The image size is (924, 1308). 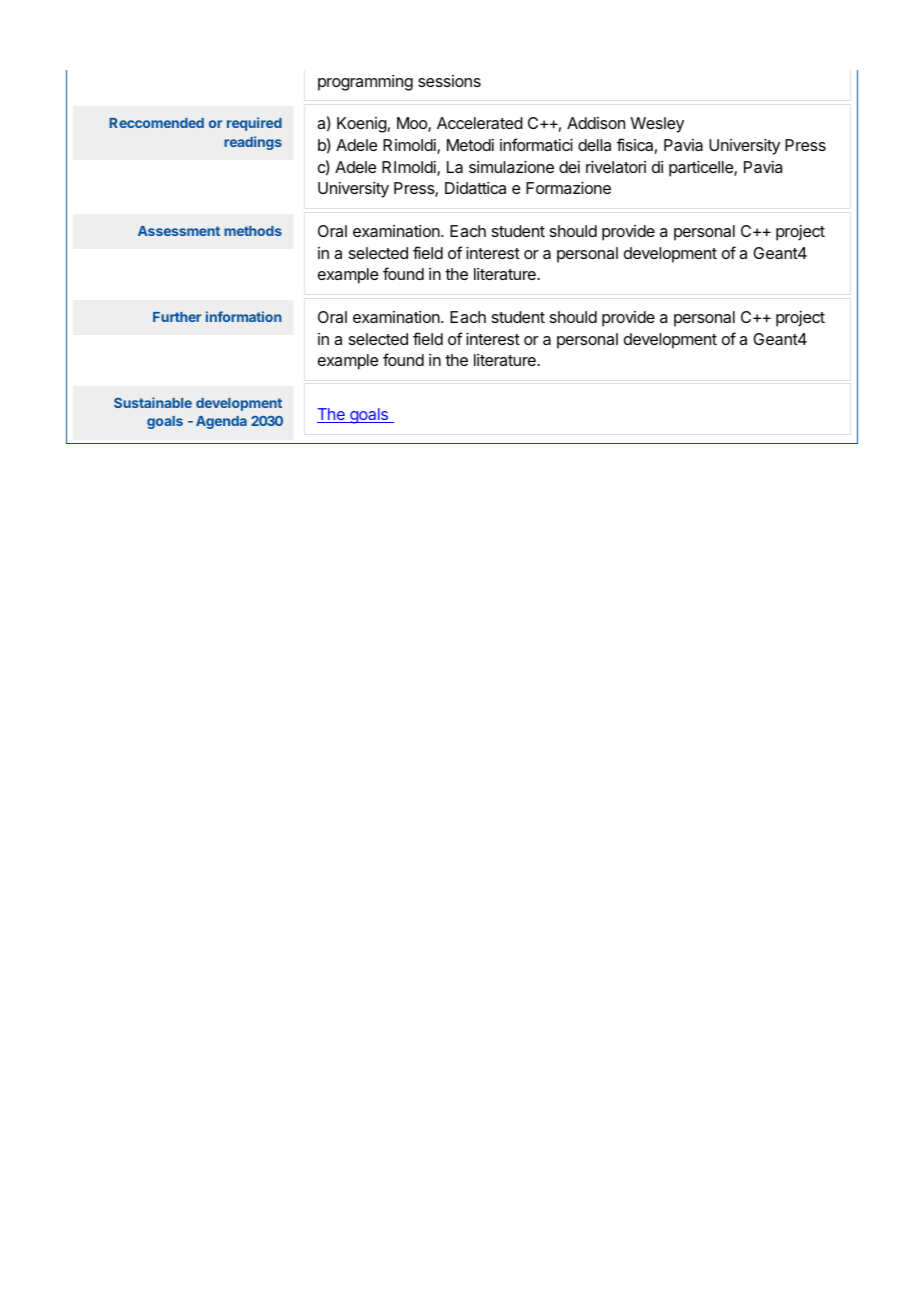 I want to click on information, so click(x=244, y=316).
